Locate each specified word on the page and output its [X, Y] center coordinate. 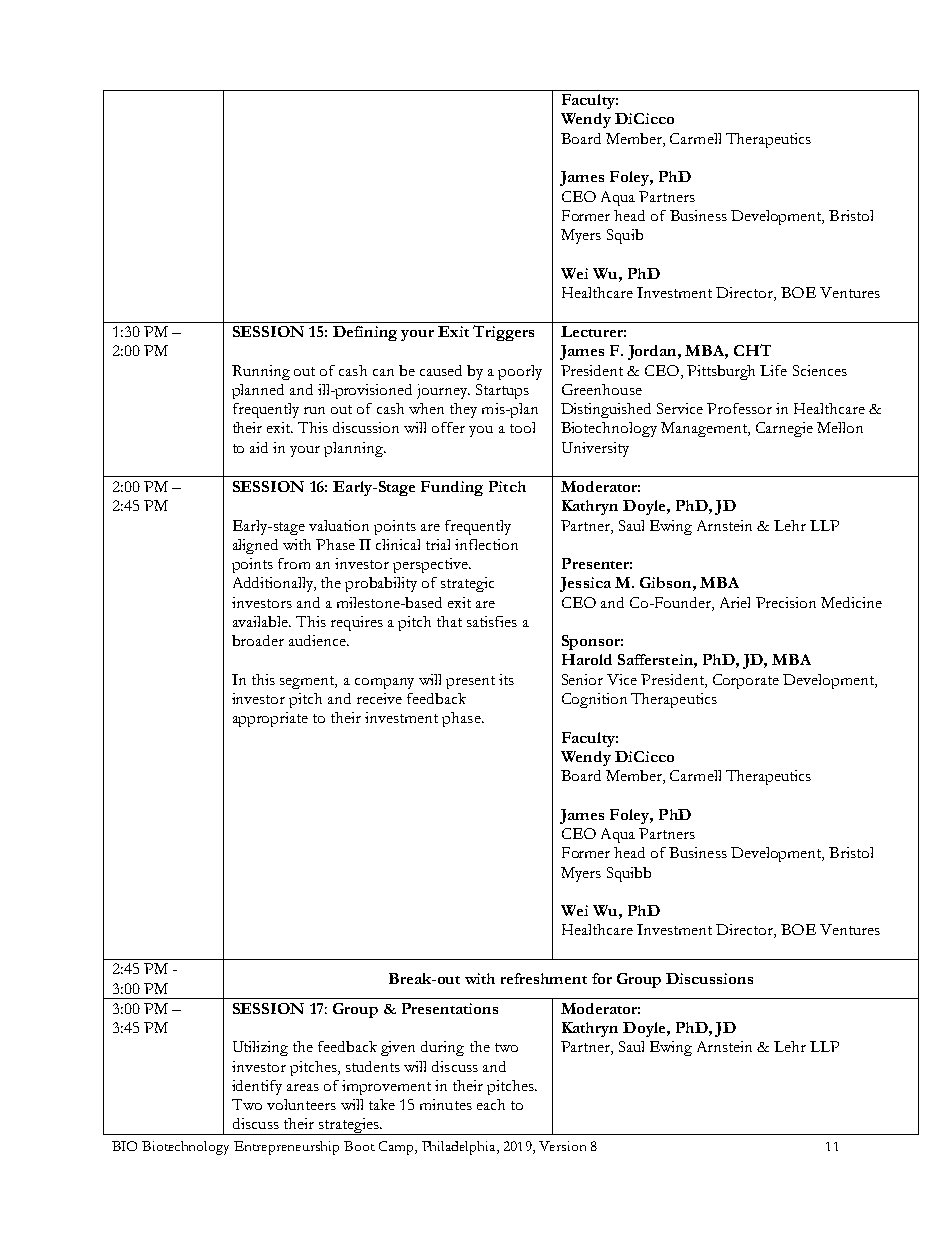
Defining [365, 333]
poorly [520, 372]
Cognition [594, 700]
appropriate [270, 719]
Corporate [746, 681]
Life [773, 370]
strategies [349, 1126]
